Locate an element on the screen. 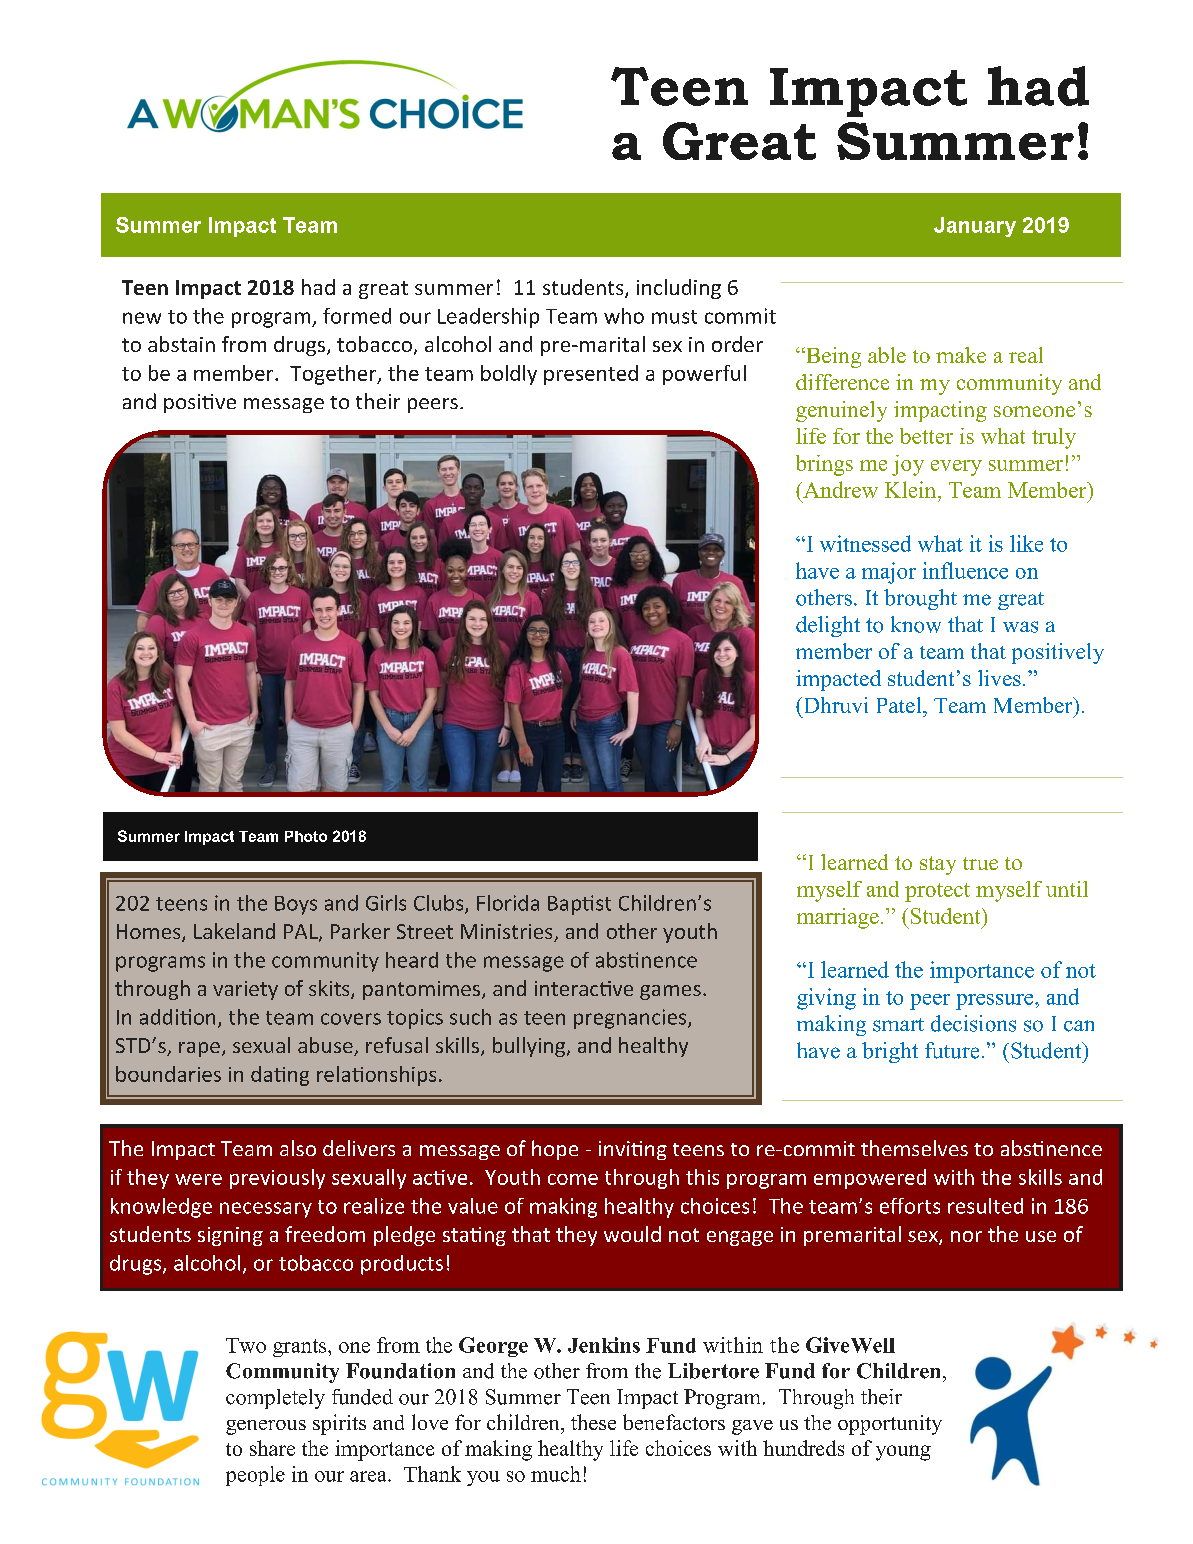 This screenshot has height=1544, width=1193. Baptist is located at coordinates (579, 905).
